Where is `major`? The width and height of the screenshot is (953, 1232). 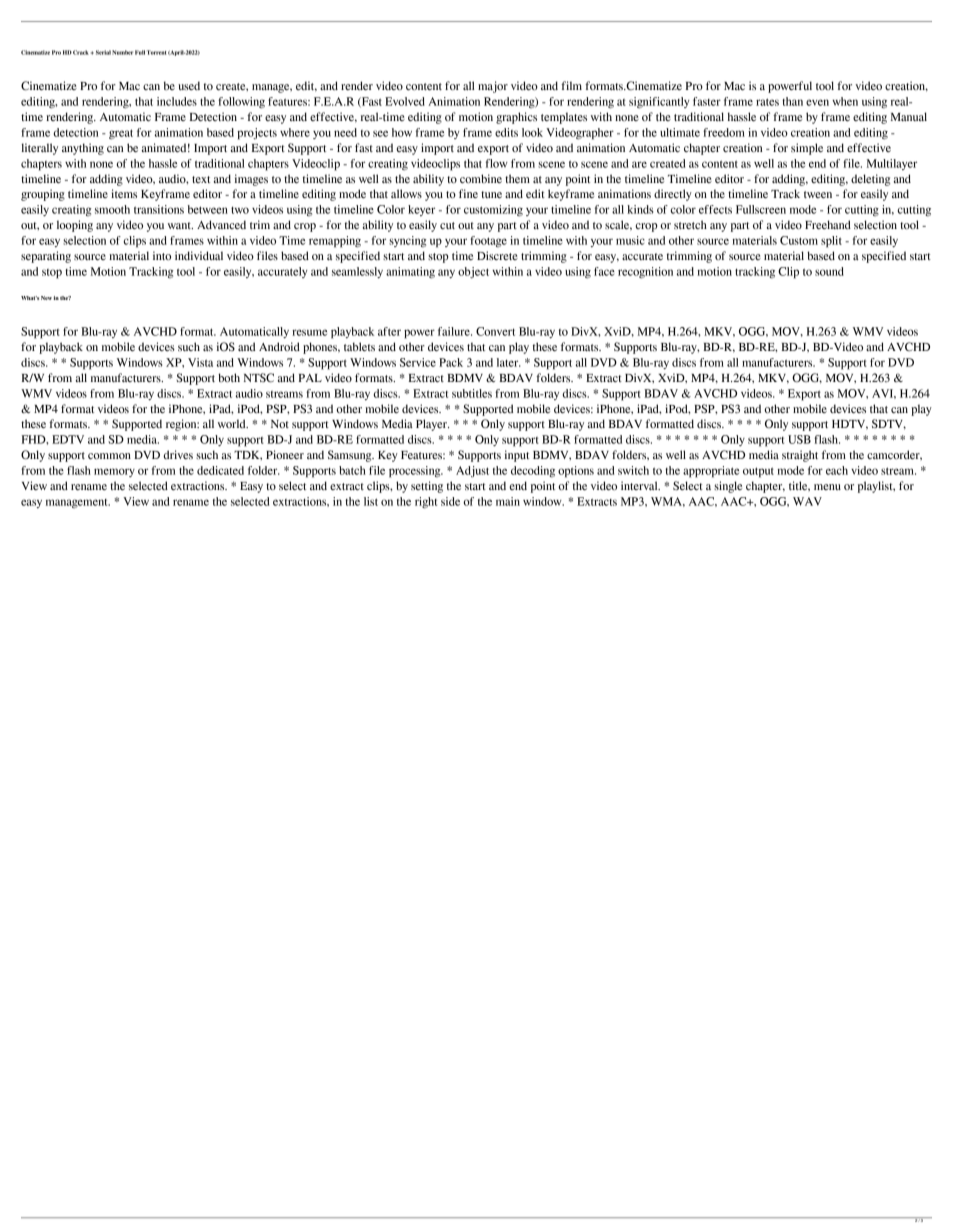
major is located at coordinates (493, 87).
